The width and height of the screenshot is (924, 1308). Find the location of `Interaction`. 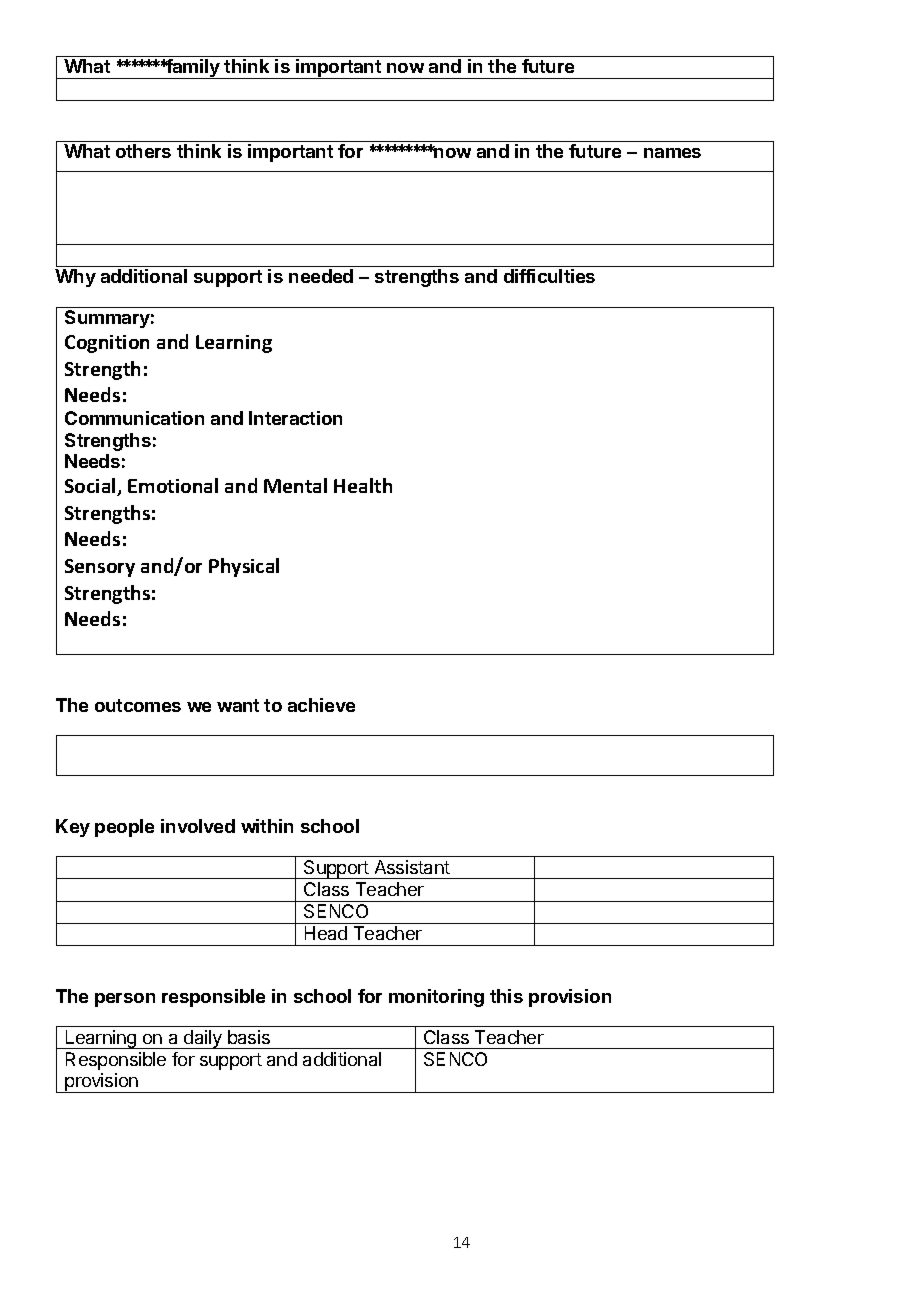

Interaction is located at coordinates (295, 418).
